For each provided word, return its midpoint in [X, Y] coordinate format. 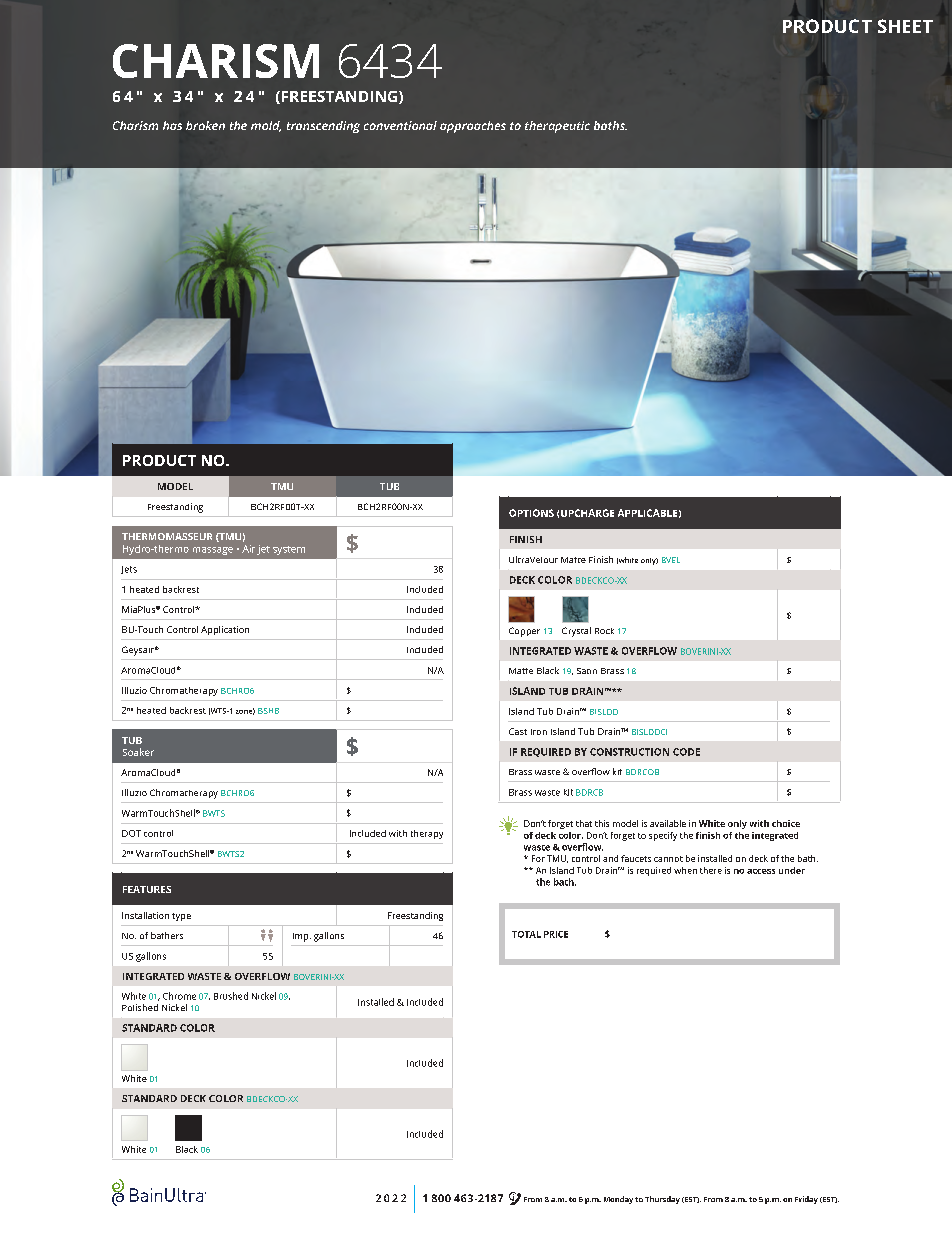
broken [205, 125]
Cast [518, 731]
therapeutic [557, 127]
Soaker [138, 752]
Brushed [231, 996]
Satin [587, 671]
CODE [686, 752]
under [792, 870]
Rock [604, 631]
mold [266, 126]
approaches [473, 127]
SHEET [905, 26]
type [181, 917]
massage [213, 551]
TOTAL [526, 934]
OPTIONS [531, 513]
